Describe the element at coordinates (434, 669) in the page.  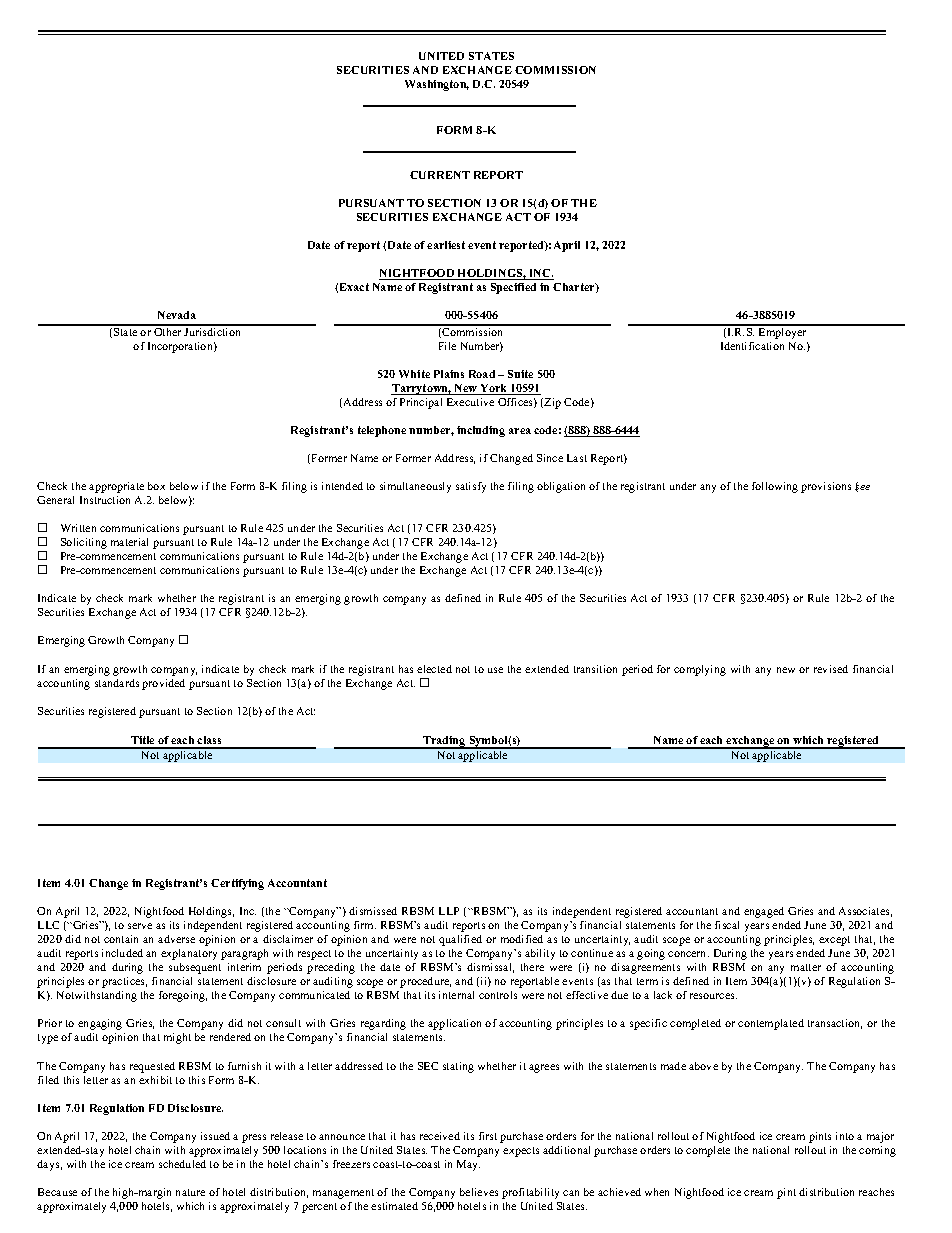
I see `elected` at that location.
